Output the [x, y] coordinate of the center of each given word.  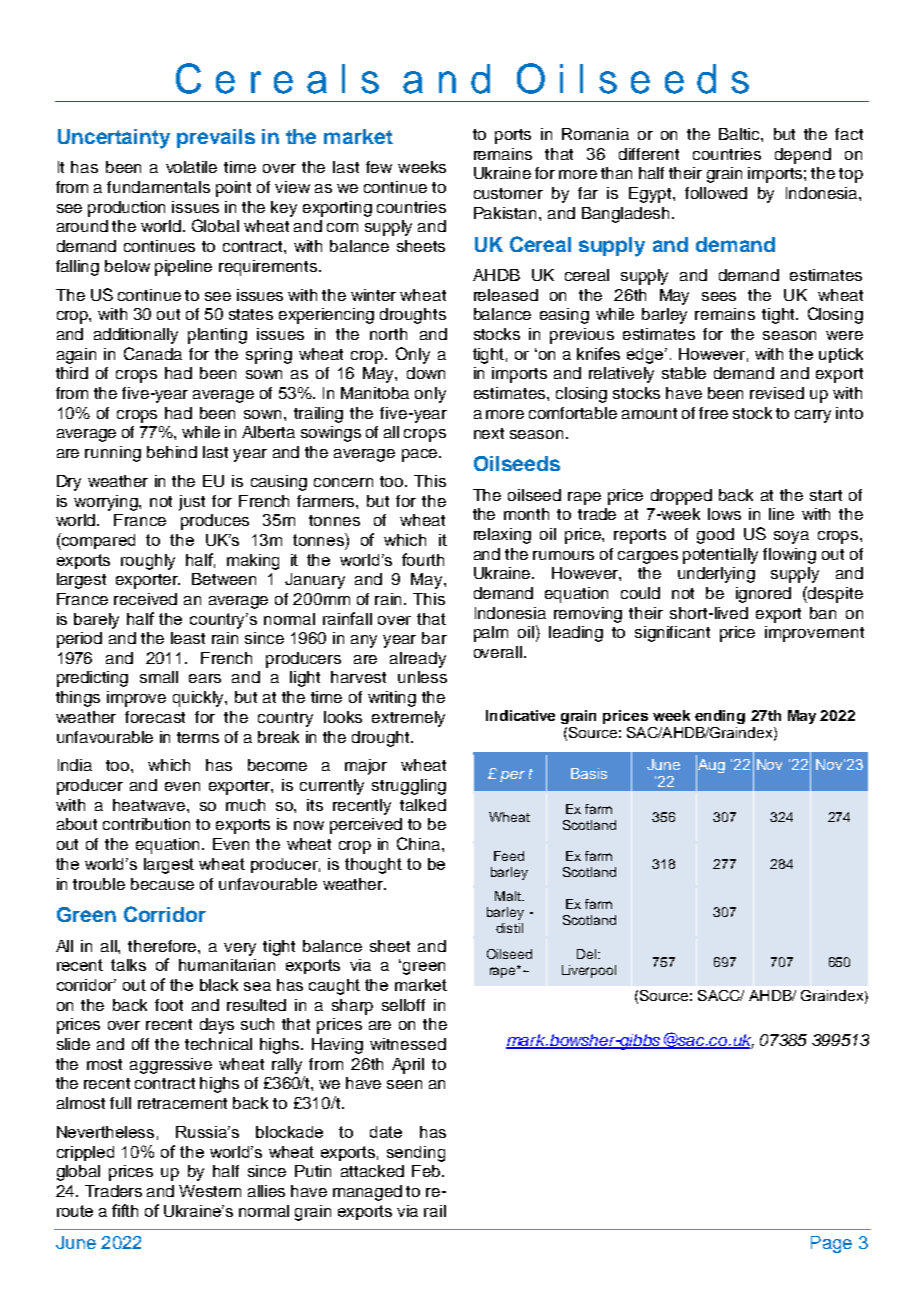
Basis [589, 773]
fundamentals [158, 187]
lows [724, 514]
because [162, 884]
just [192, 503]
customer [508, 193]
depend [803, 156]
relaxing [502, 536]
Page [831, 1244]
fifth [125, 1210]
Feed [509, 856]
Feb [428, 1171]
